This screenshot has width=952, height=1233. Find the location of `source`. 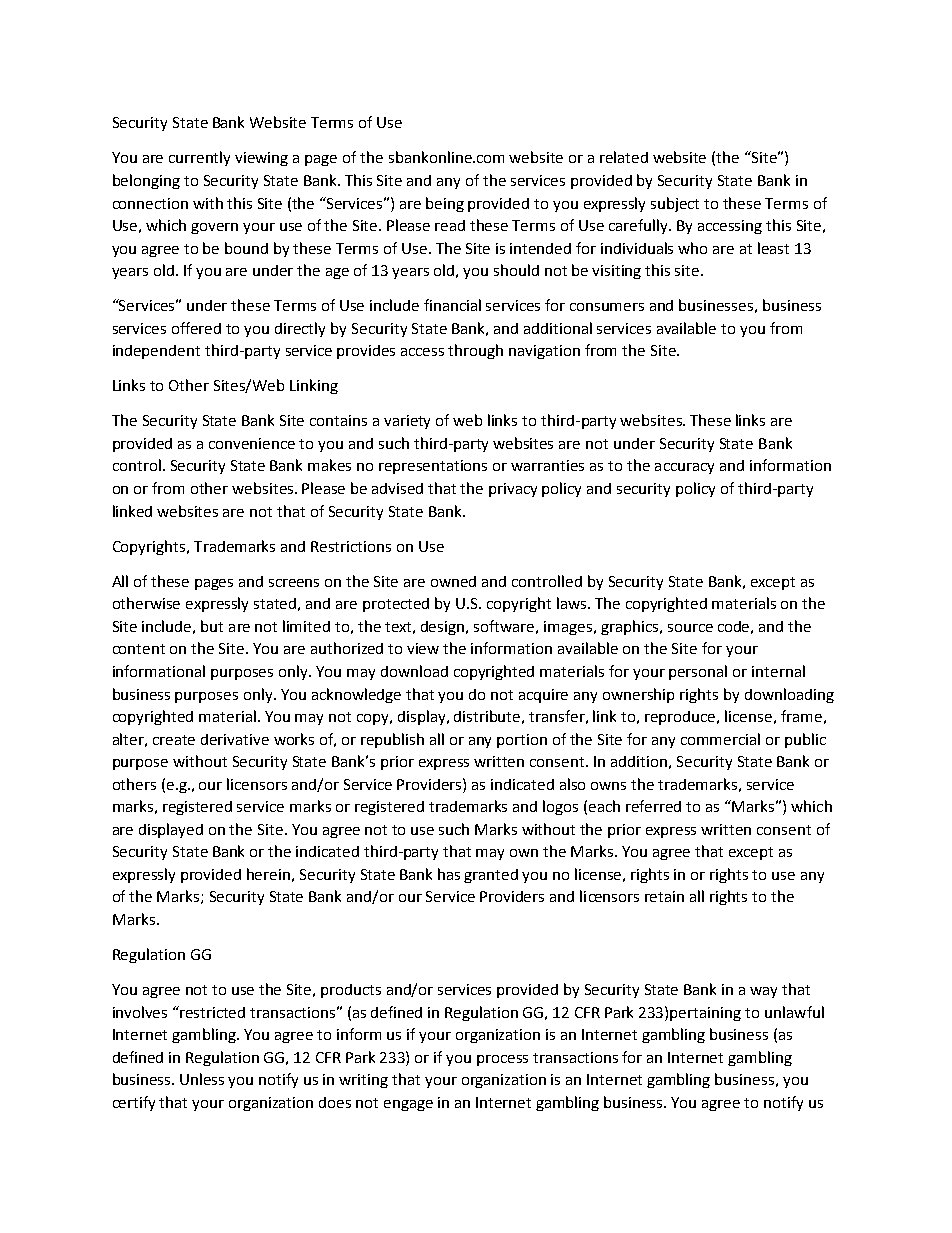

source is located at coordinates (690, 628).
